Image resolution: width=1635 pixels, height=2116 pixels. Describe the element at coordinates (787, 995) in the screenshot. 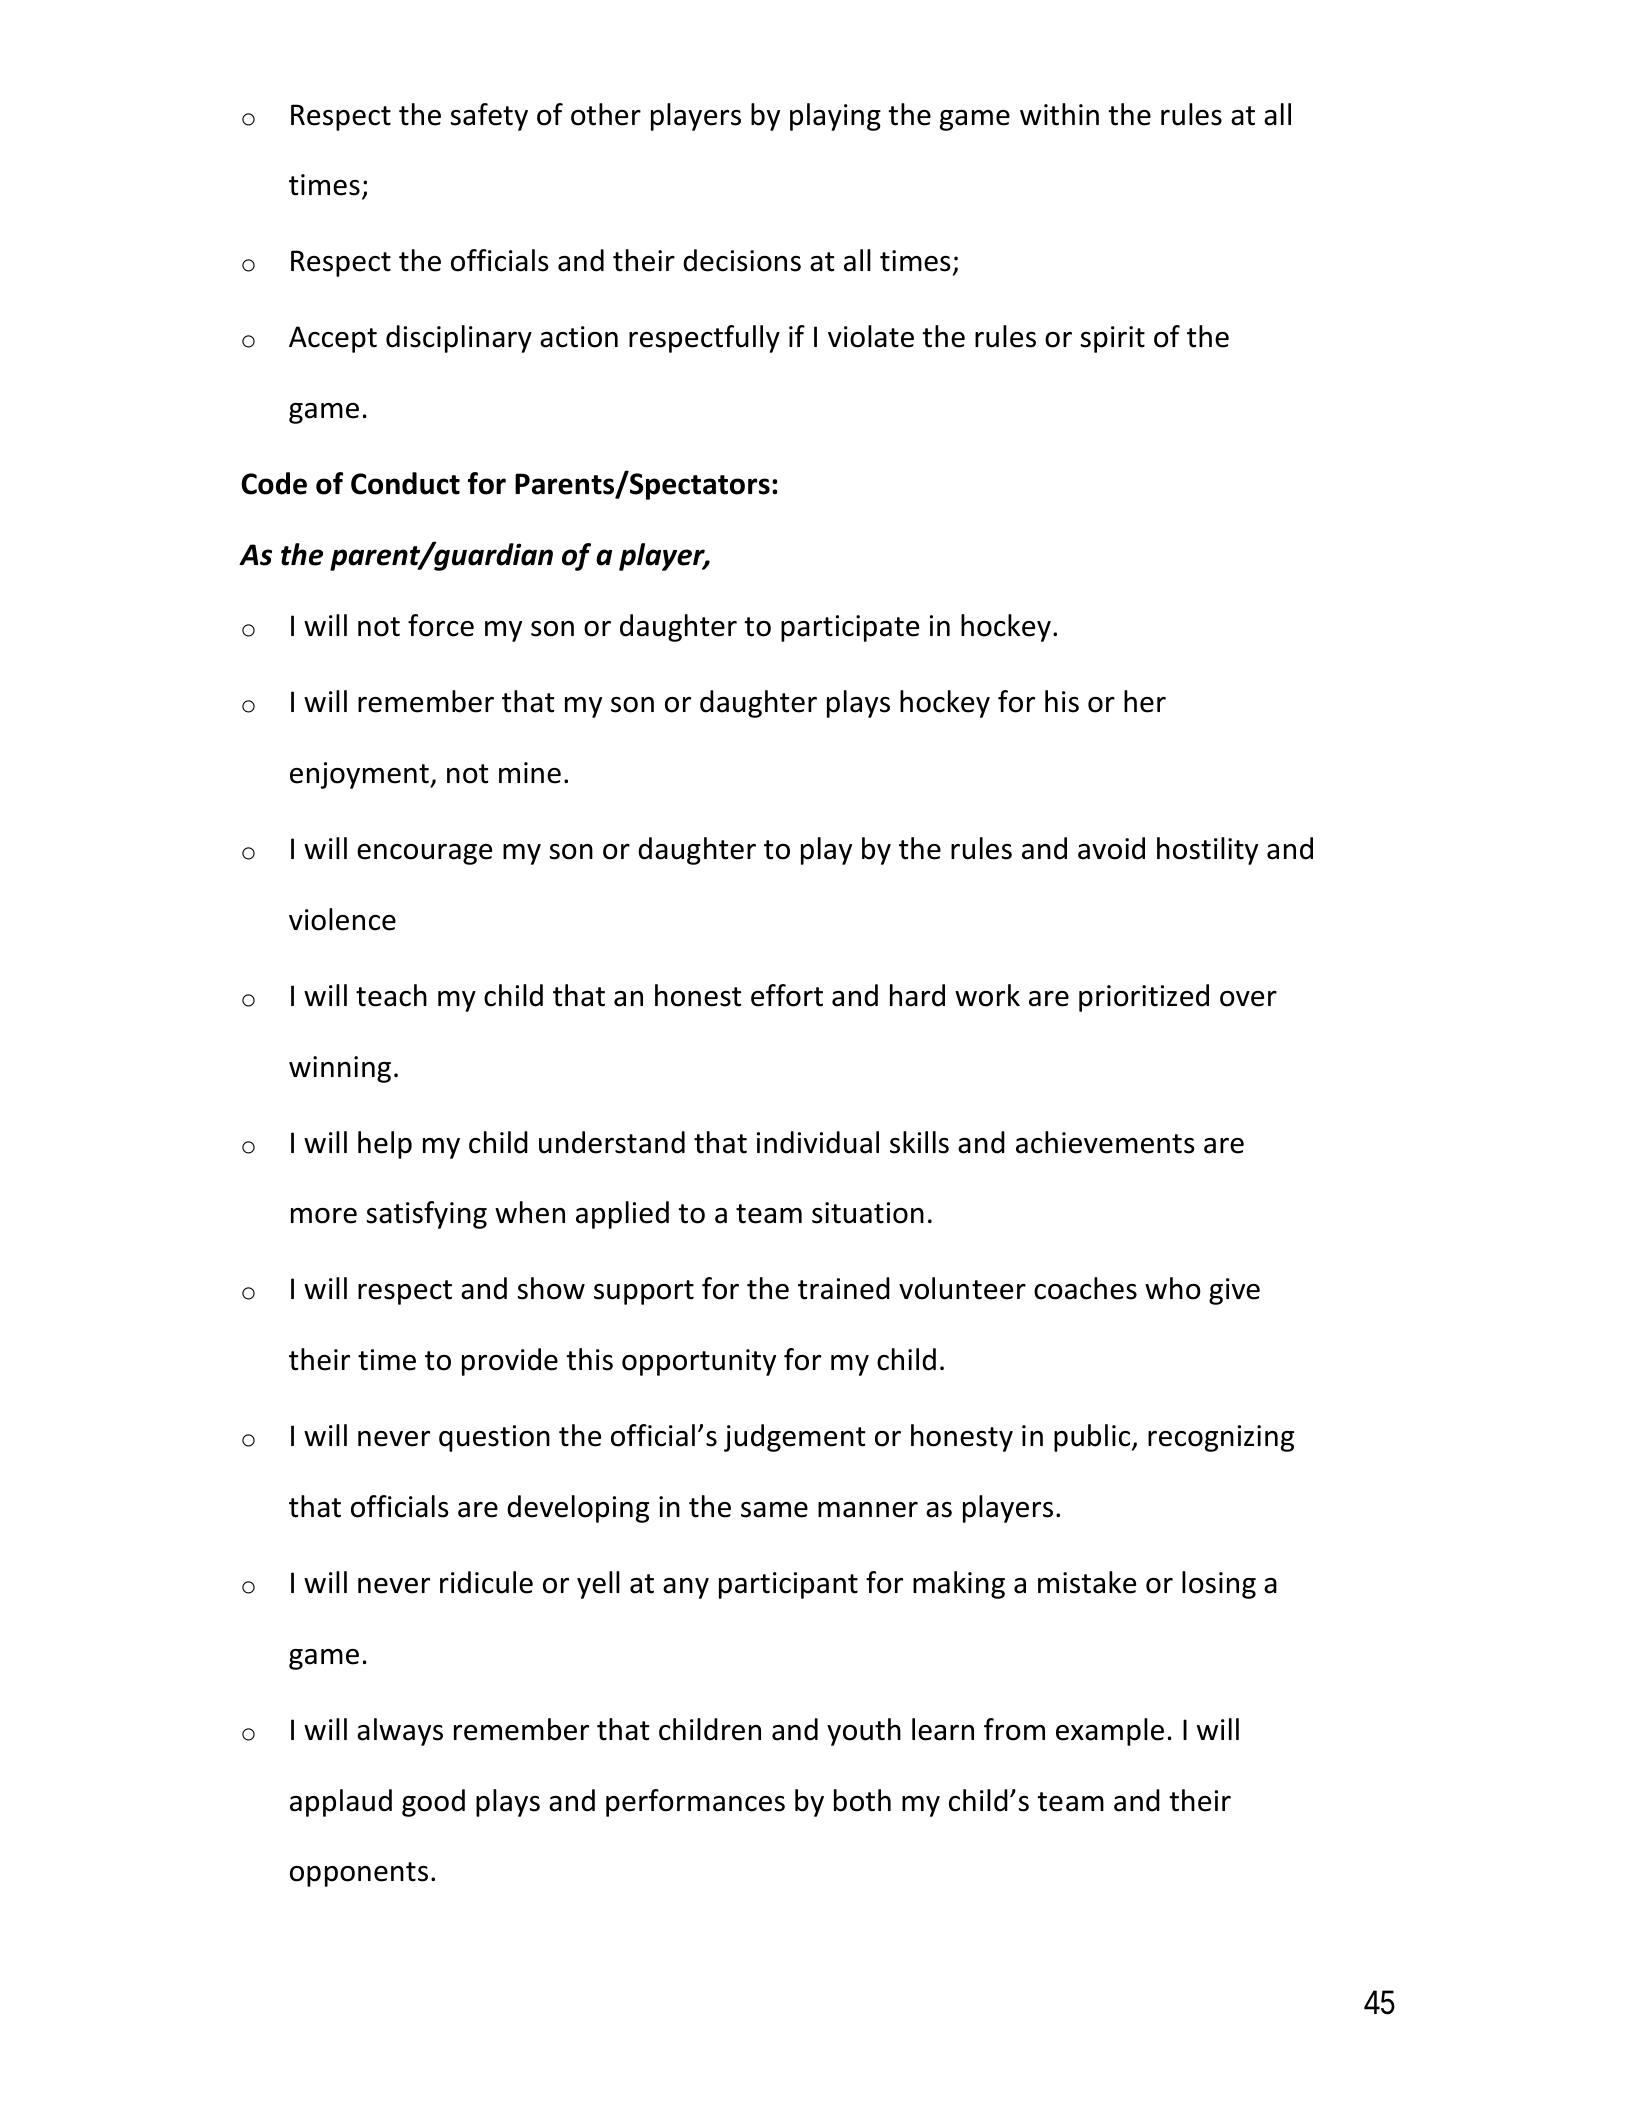

I see `effort` at that location.
